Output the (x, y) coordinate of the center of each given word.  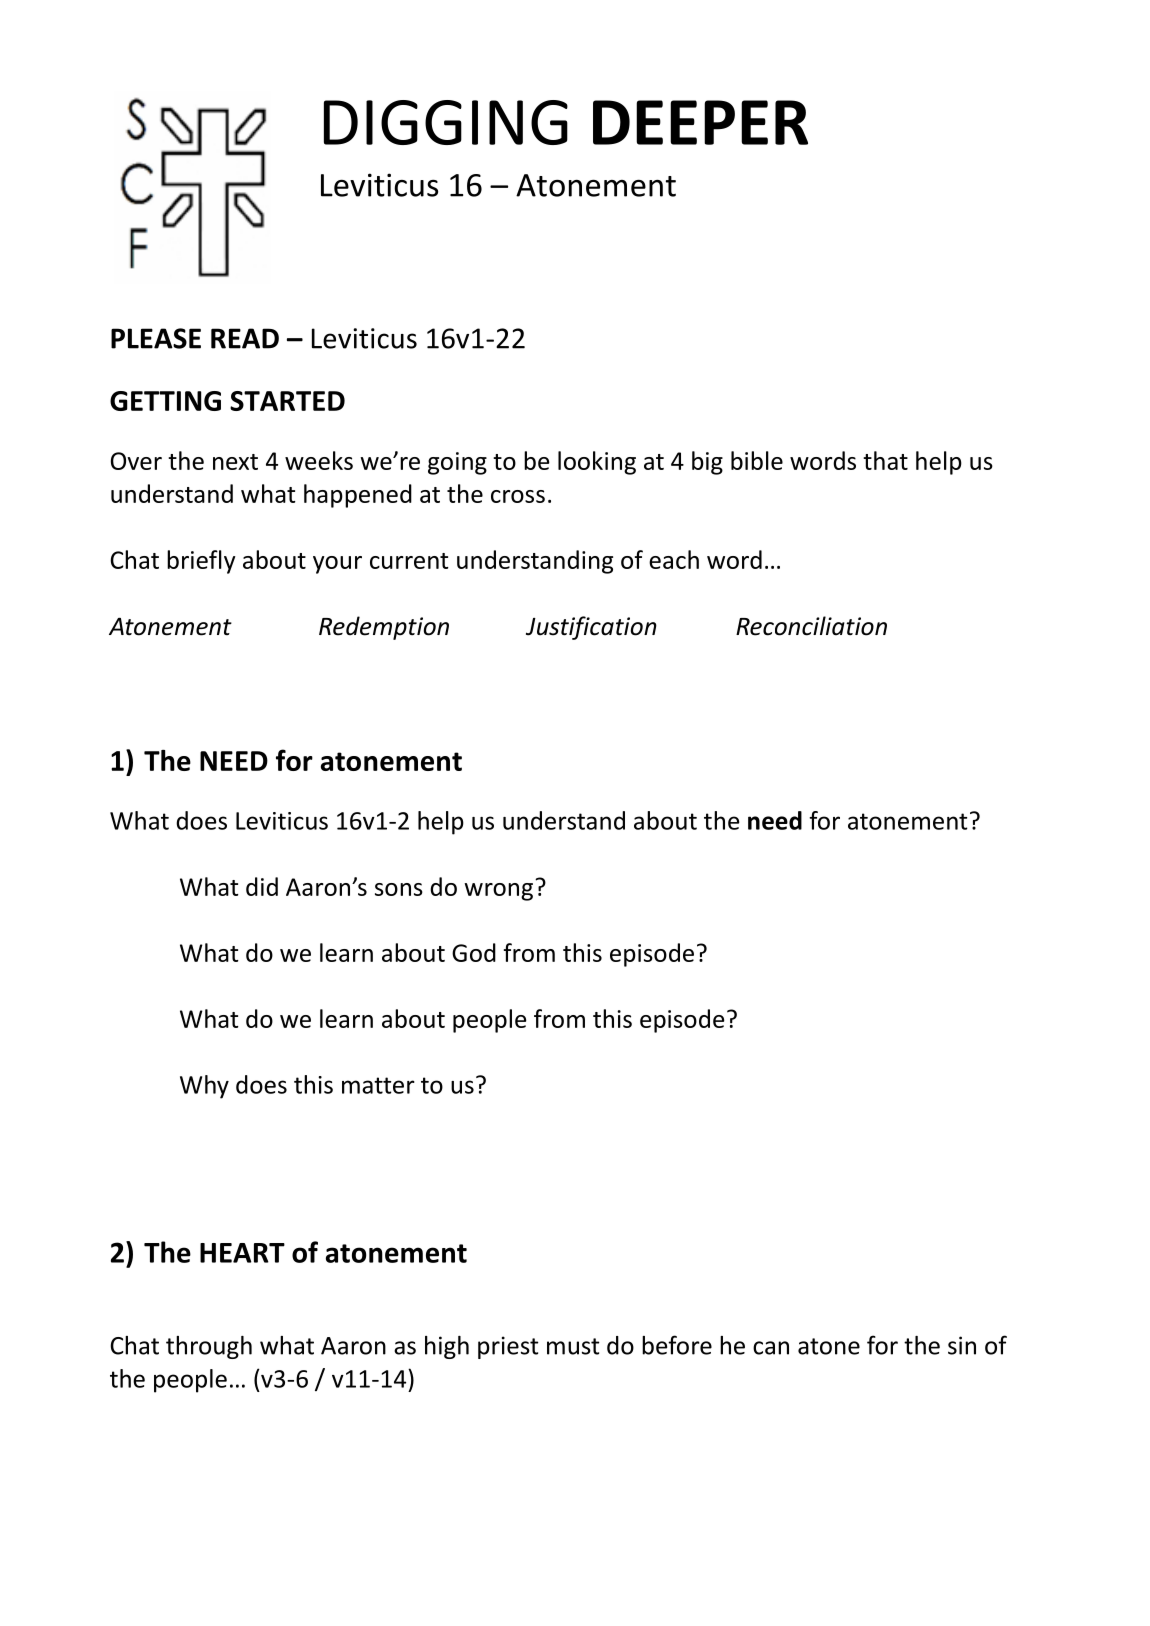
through (209, 1347)
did (262, 886)
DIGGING (446, 122)
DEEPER (700, 122)
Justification (591, 628)
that (885, 460)
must (573, 1346)
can (771, 1348)
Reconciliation (811, 626)
